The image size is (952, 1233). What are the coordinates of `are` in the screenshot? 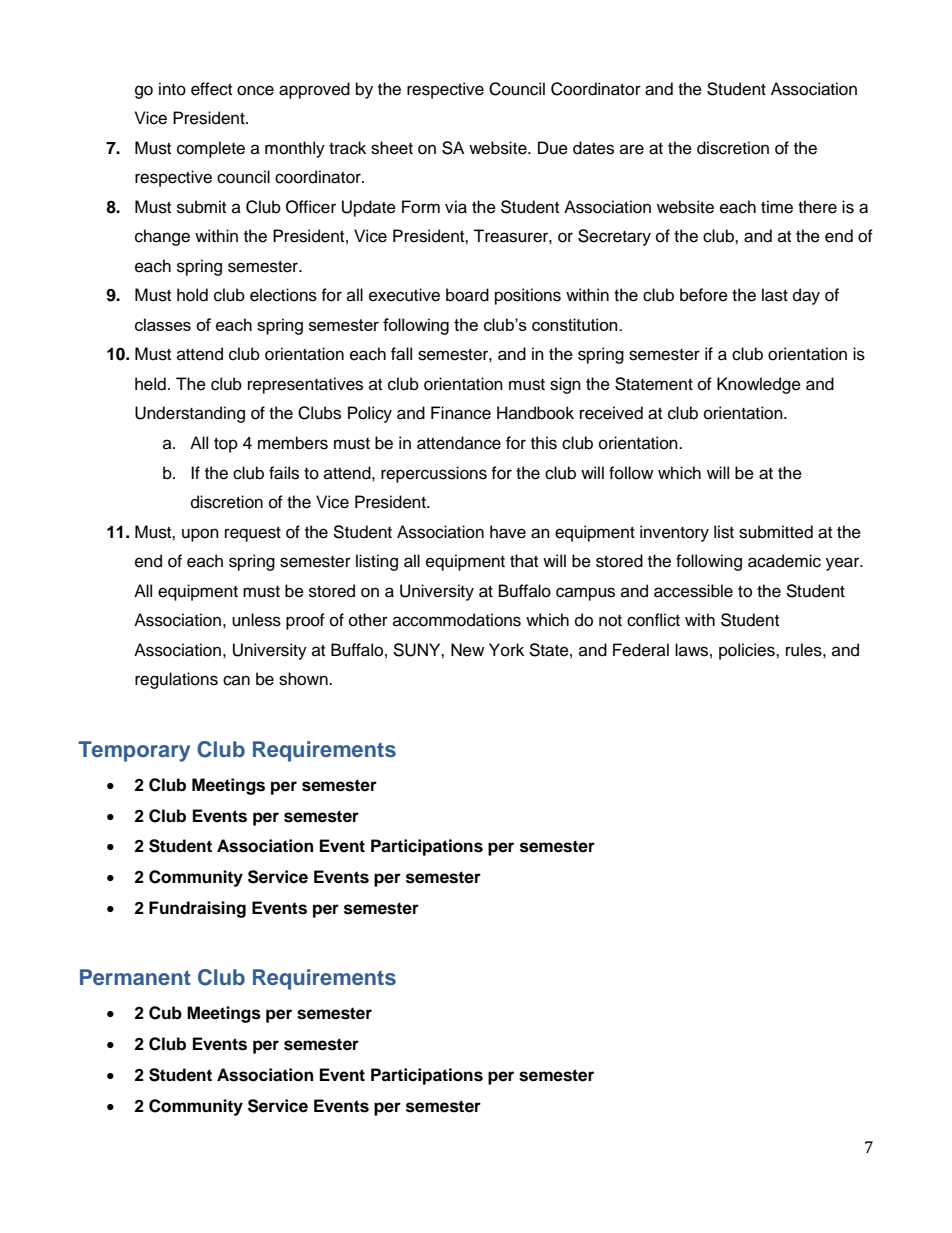 It's located at (632, 149).
